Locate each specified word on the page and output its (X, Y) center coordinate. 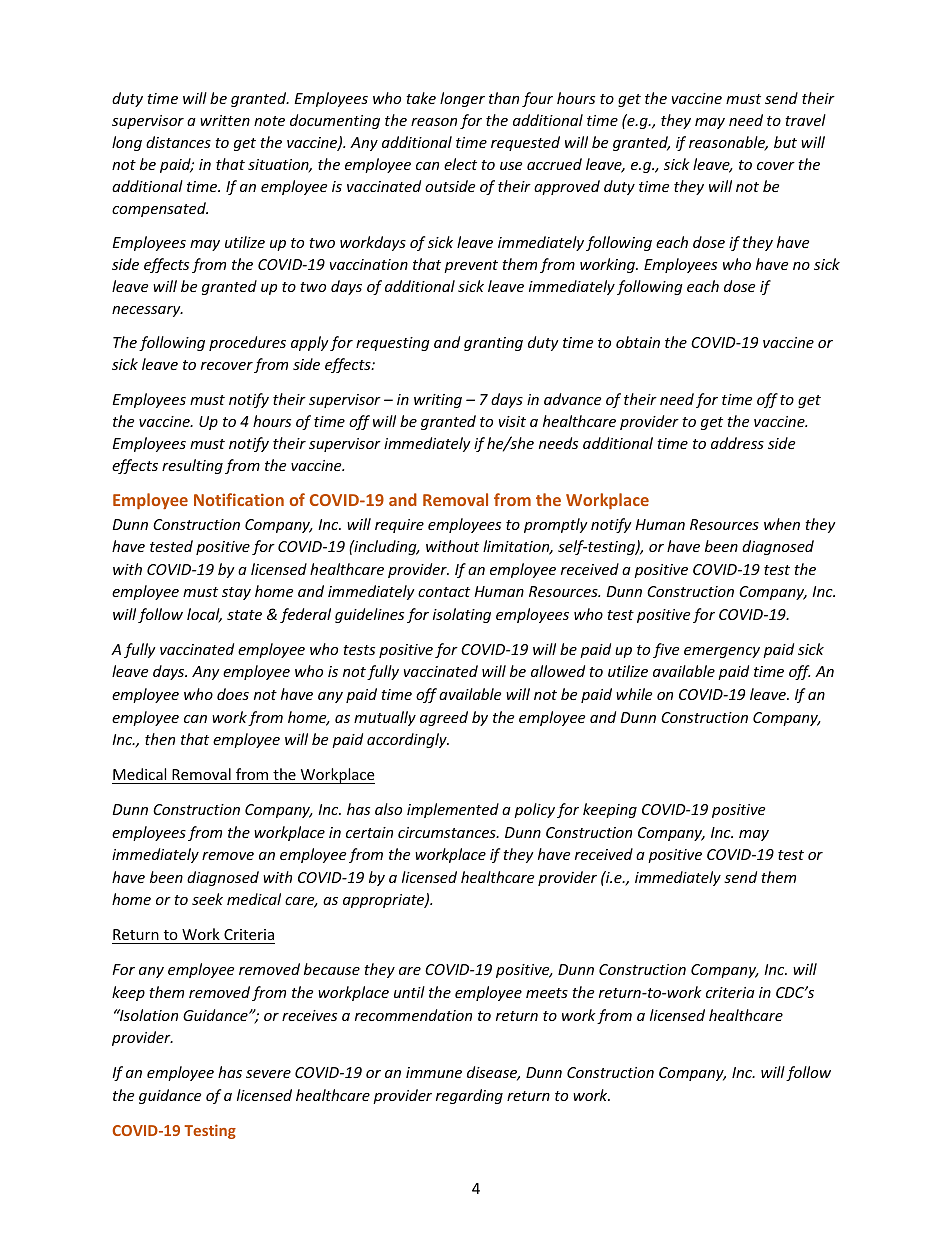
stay (236, 593)
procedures (247, 343)
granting (493, 344)
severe (268, 1074)
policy (534, 810)
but (785, 142)
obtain (638, 342)
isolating (462, 615)
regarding (469, 1096)
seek (207, 899)
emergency (722, 652)
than (504, 98)
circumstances (448, 832)
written (225, 120)
